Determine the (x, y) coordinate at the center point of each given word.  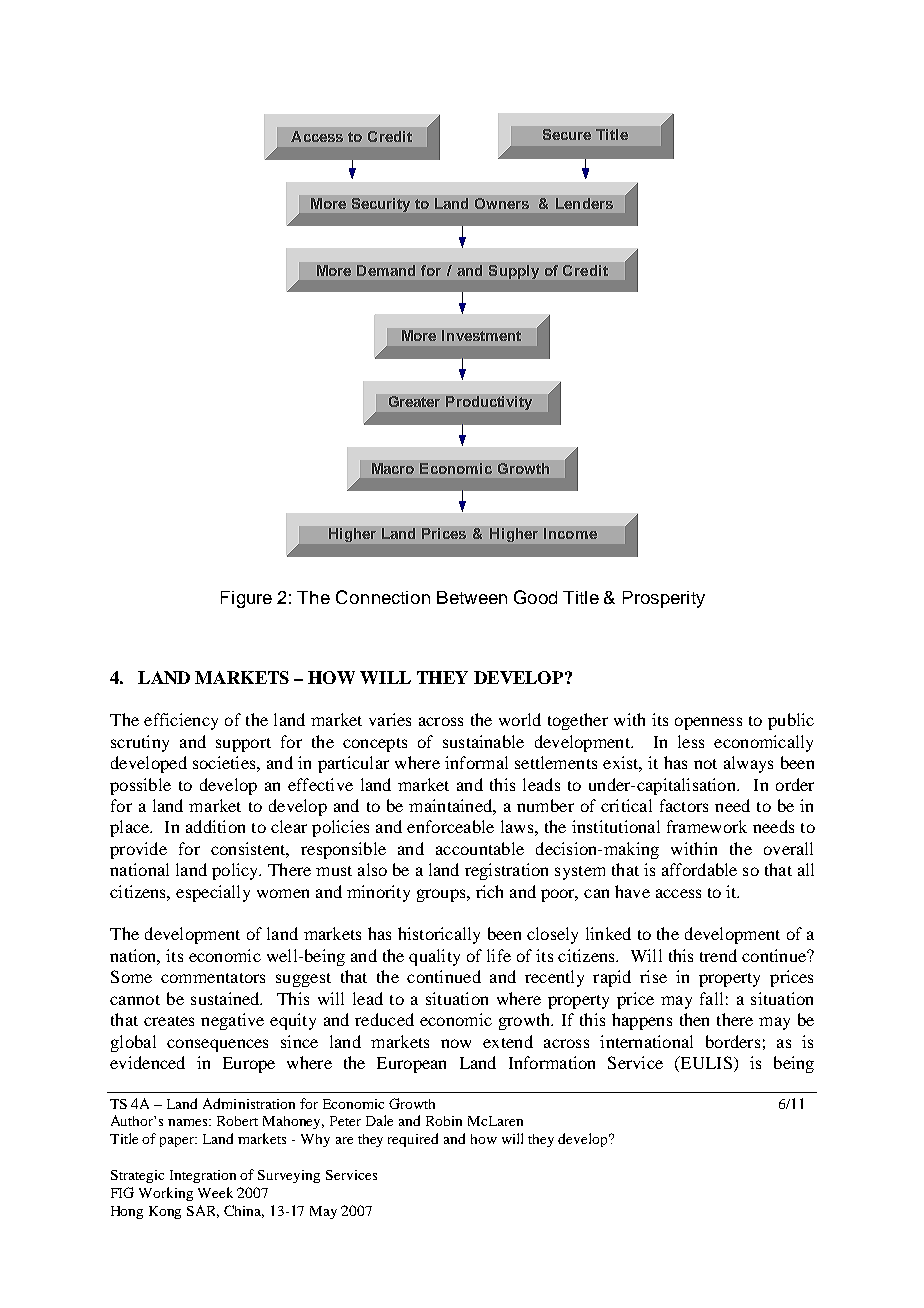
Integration (203, 1176)
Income (570, 533)
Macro (393, 468)
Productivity (489, 403)
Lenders (584, 203)
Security (381, 205)
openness (708, 723)
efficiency (181, 721)
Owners (502, 203)
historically (439, 935)
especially (213, 893)
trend (718, 955)
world (520, 719)
